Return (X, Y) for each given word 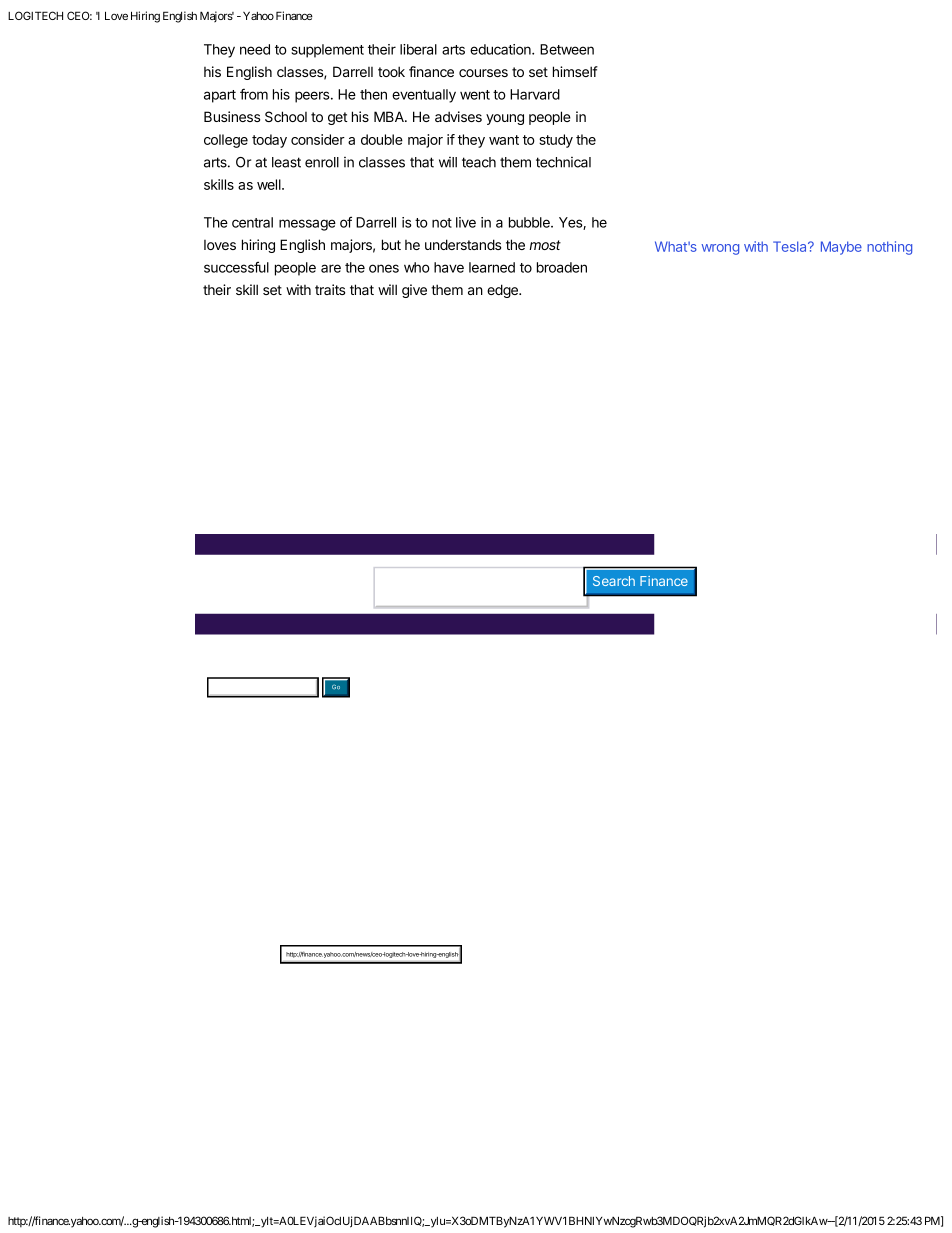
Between (567, 49)
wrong (720, 249)
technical (563, 162)
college (226, 141)
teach (479, 162)
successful (236, 267)
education (501, 49)
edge (503, 291)
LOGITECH (35, 15)
